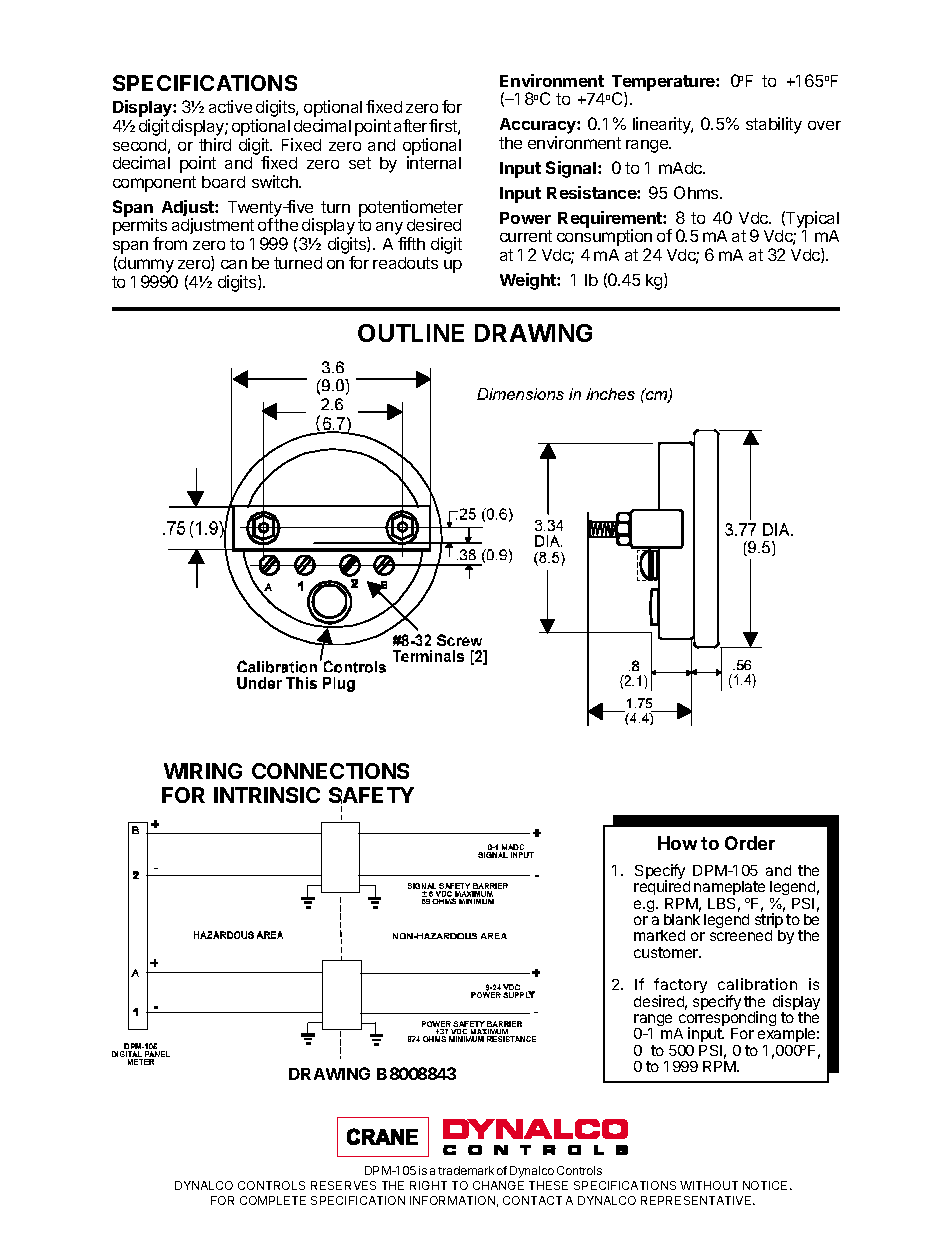 This screenshot has width=952, height=1233. I want to click on OUTLINE, so click(411, 333).
